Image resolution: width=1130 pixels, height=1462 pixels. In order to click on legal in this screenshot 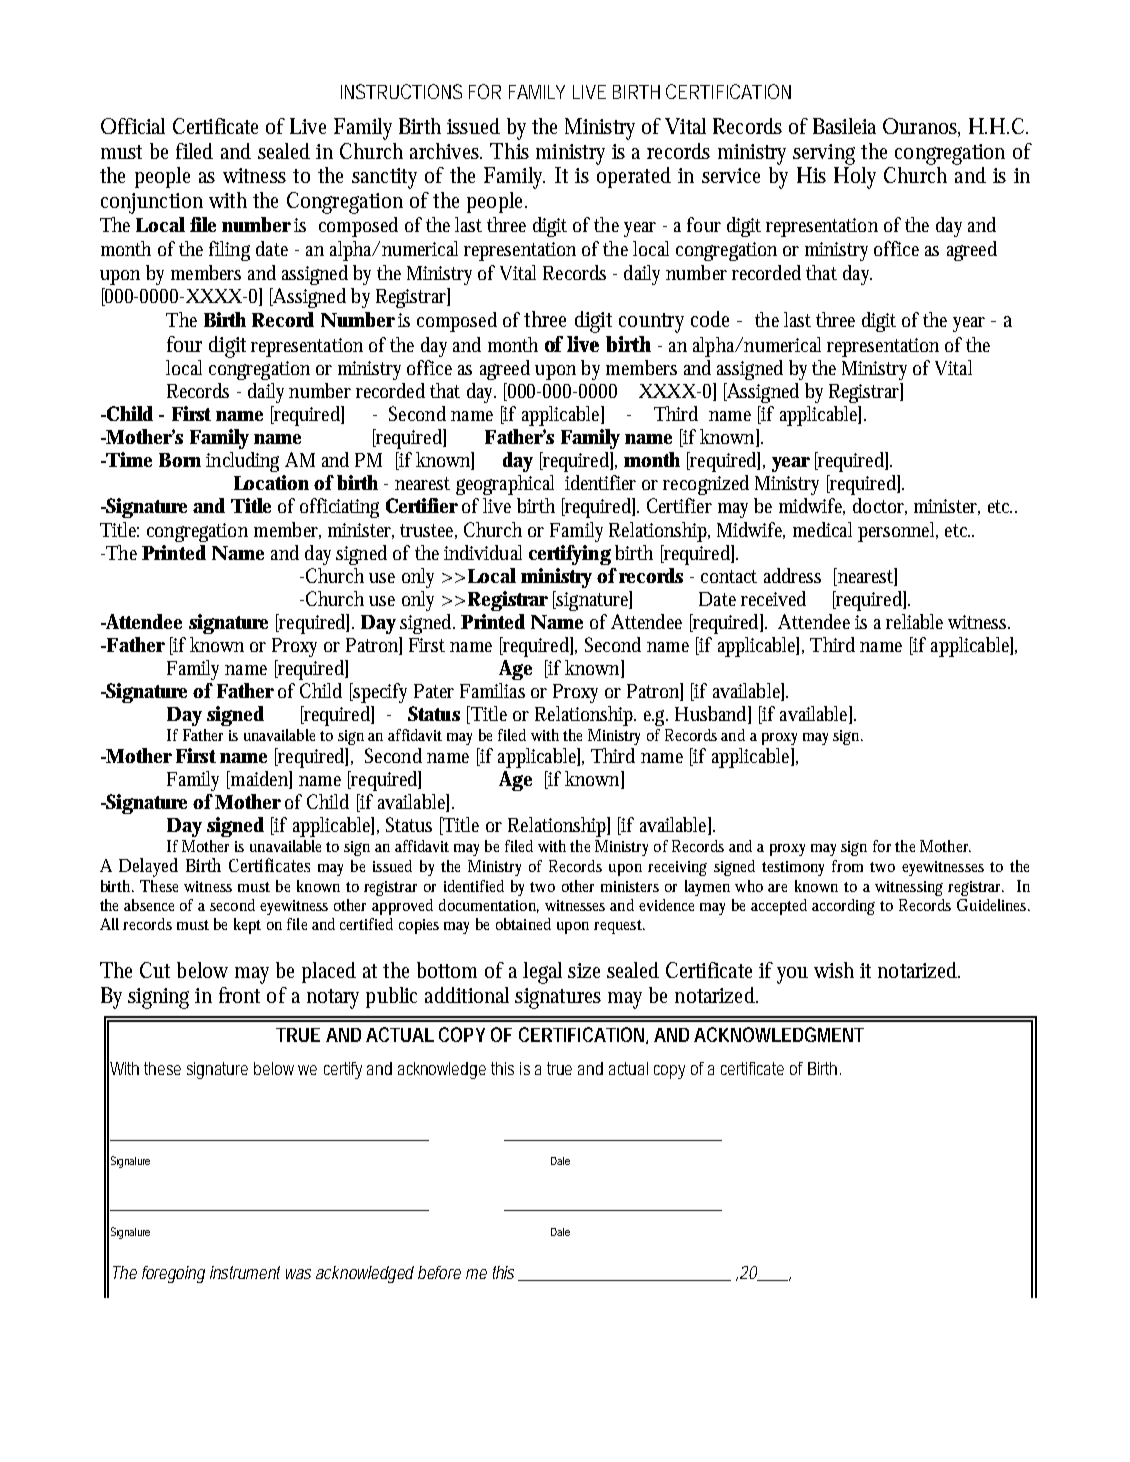, I will do `click(542, 973)`.
